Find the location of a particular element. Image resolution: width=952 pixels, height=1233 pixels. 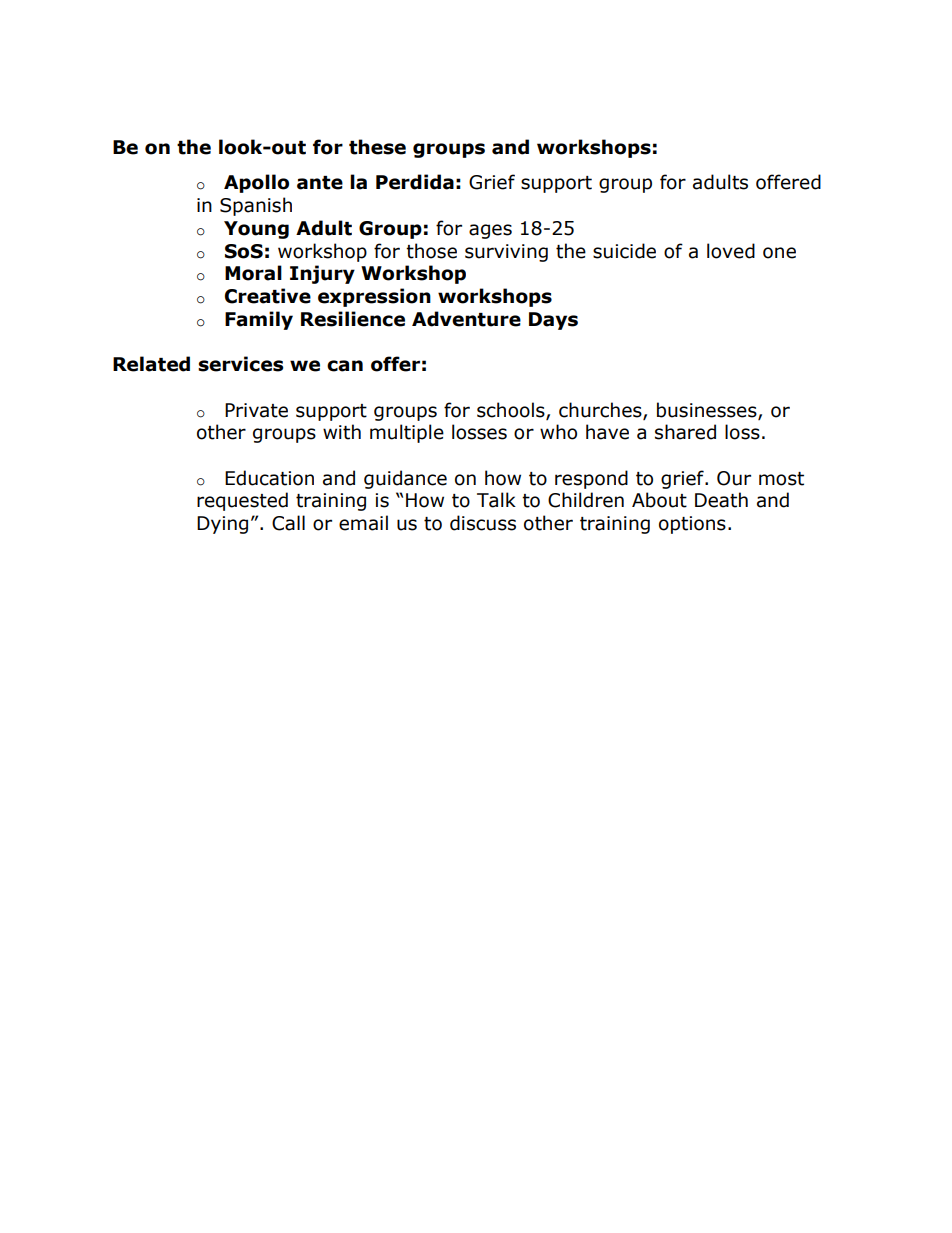

Apollo is located at coordinates (256, 183).
